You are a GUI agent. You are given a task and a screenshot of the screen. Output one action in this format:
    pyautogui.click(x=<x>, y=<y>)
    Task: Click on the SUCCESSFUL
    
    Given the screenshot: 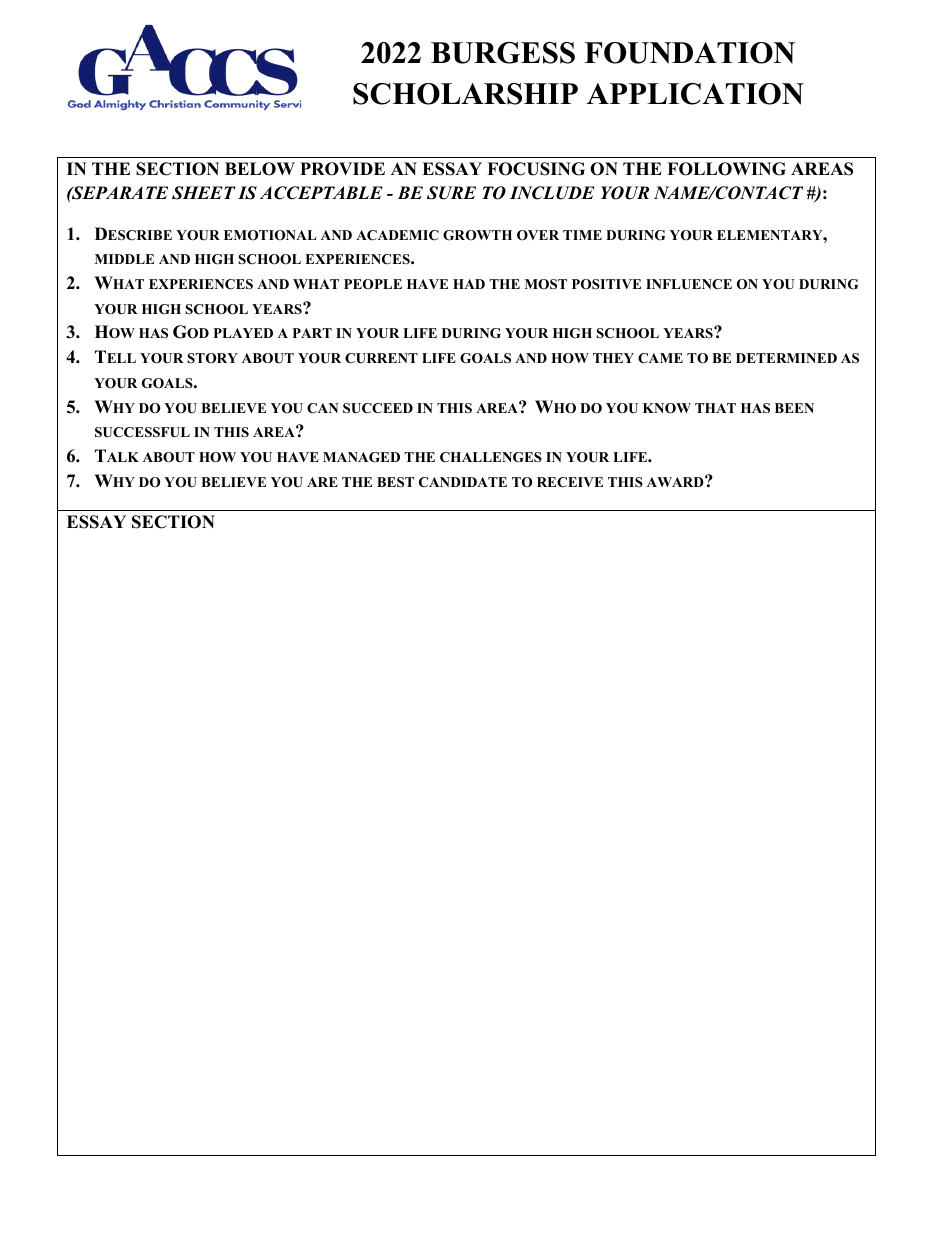 What is the action you would take?
    pyautogui.click(x=142, y=432)
